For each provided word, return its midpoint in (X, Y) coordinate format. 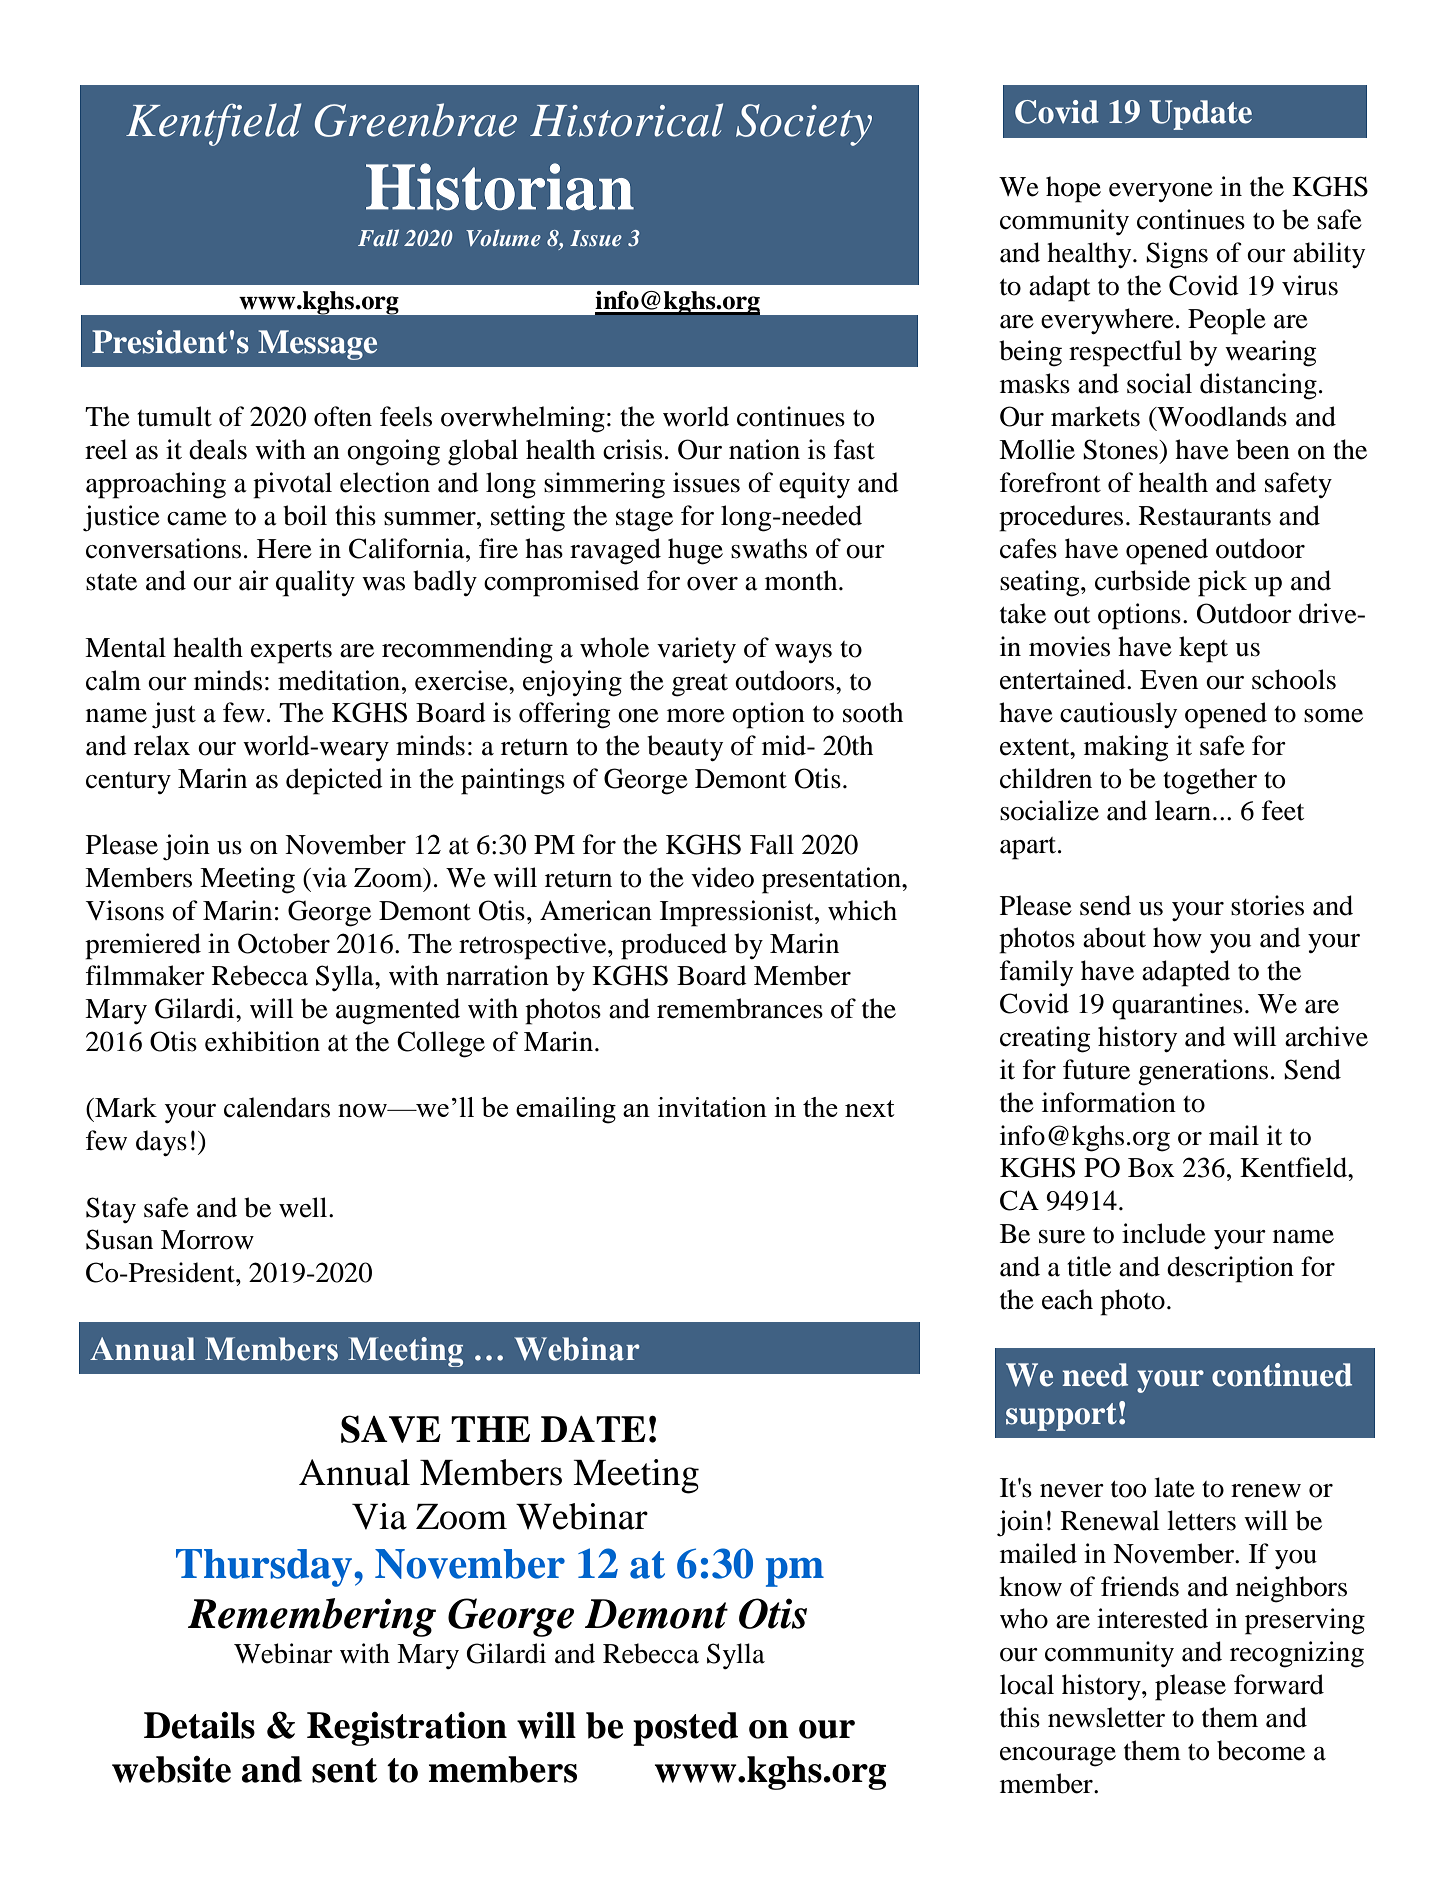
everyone (1161, 192)
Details (199, 1725)
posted (685, 1729)
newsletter (1106, 1717)
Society (804, 125)
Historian (500, 186)
